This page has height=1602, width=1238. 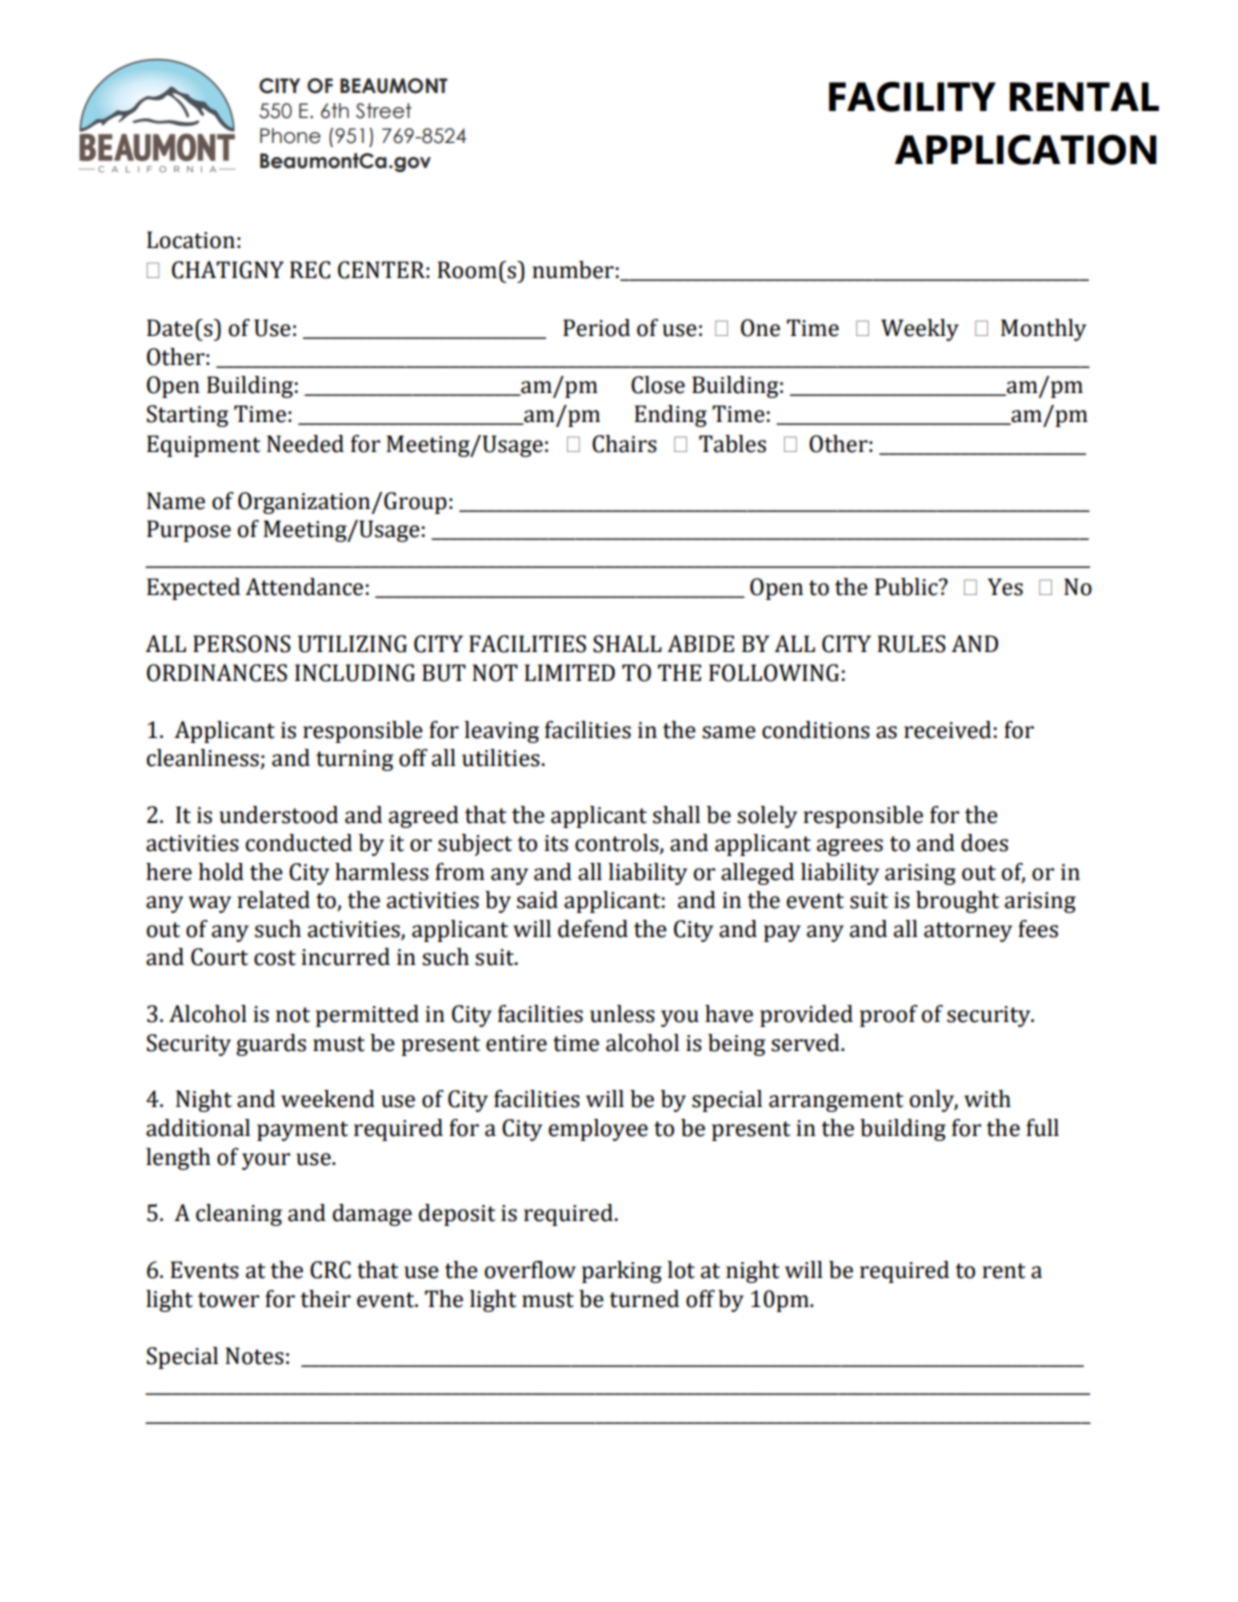 What do you see at coordinates (274, 900) in the page?
I see `related` at bounding box center [274, 900].
